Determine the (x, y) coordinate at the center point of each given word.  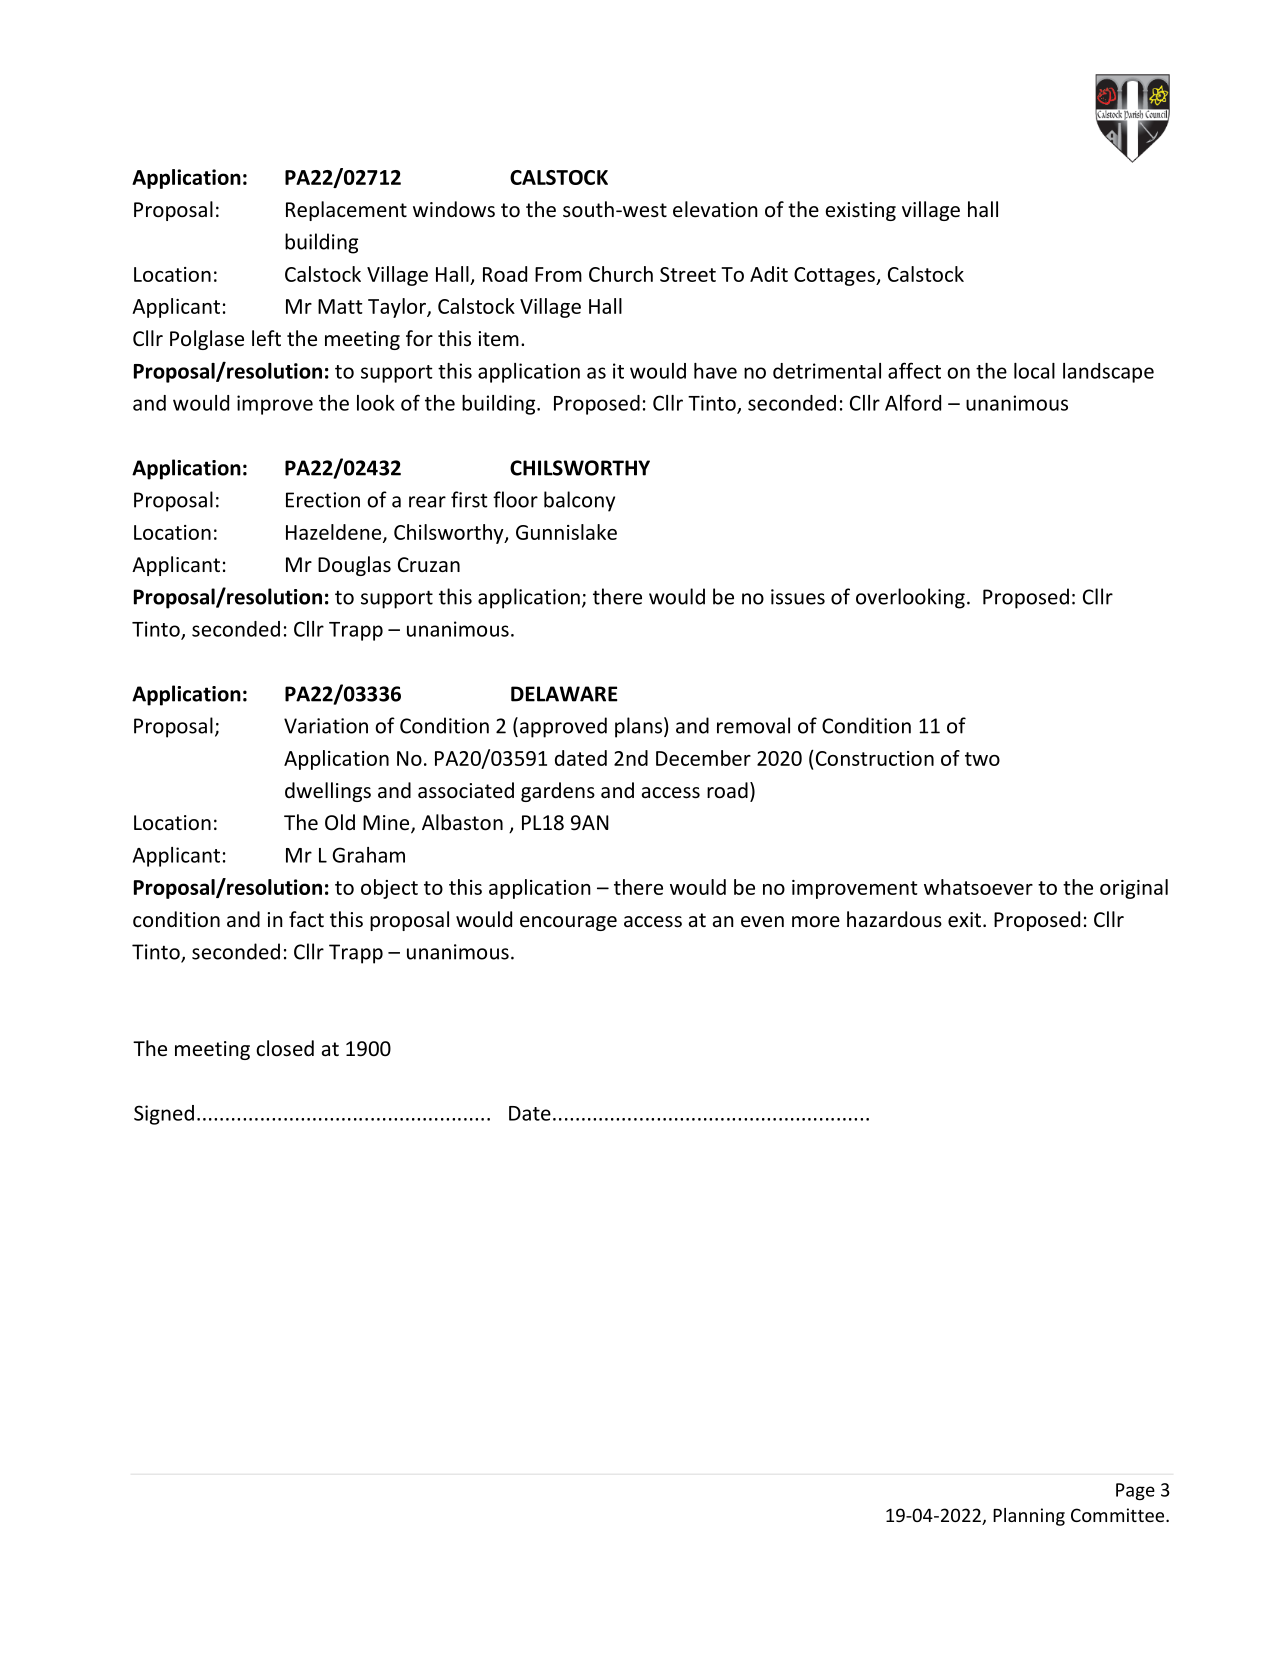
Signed (164, 1115)
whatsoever (978, 887)
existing (861, 211)
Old (340, 822)
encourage (568, 923)
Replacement (346, 211)
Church (621, 274)
